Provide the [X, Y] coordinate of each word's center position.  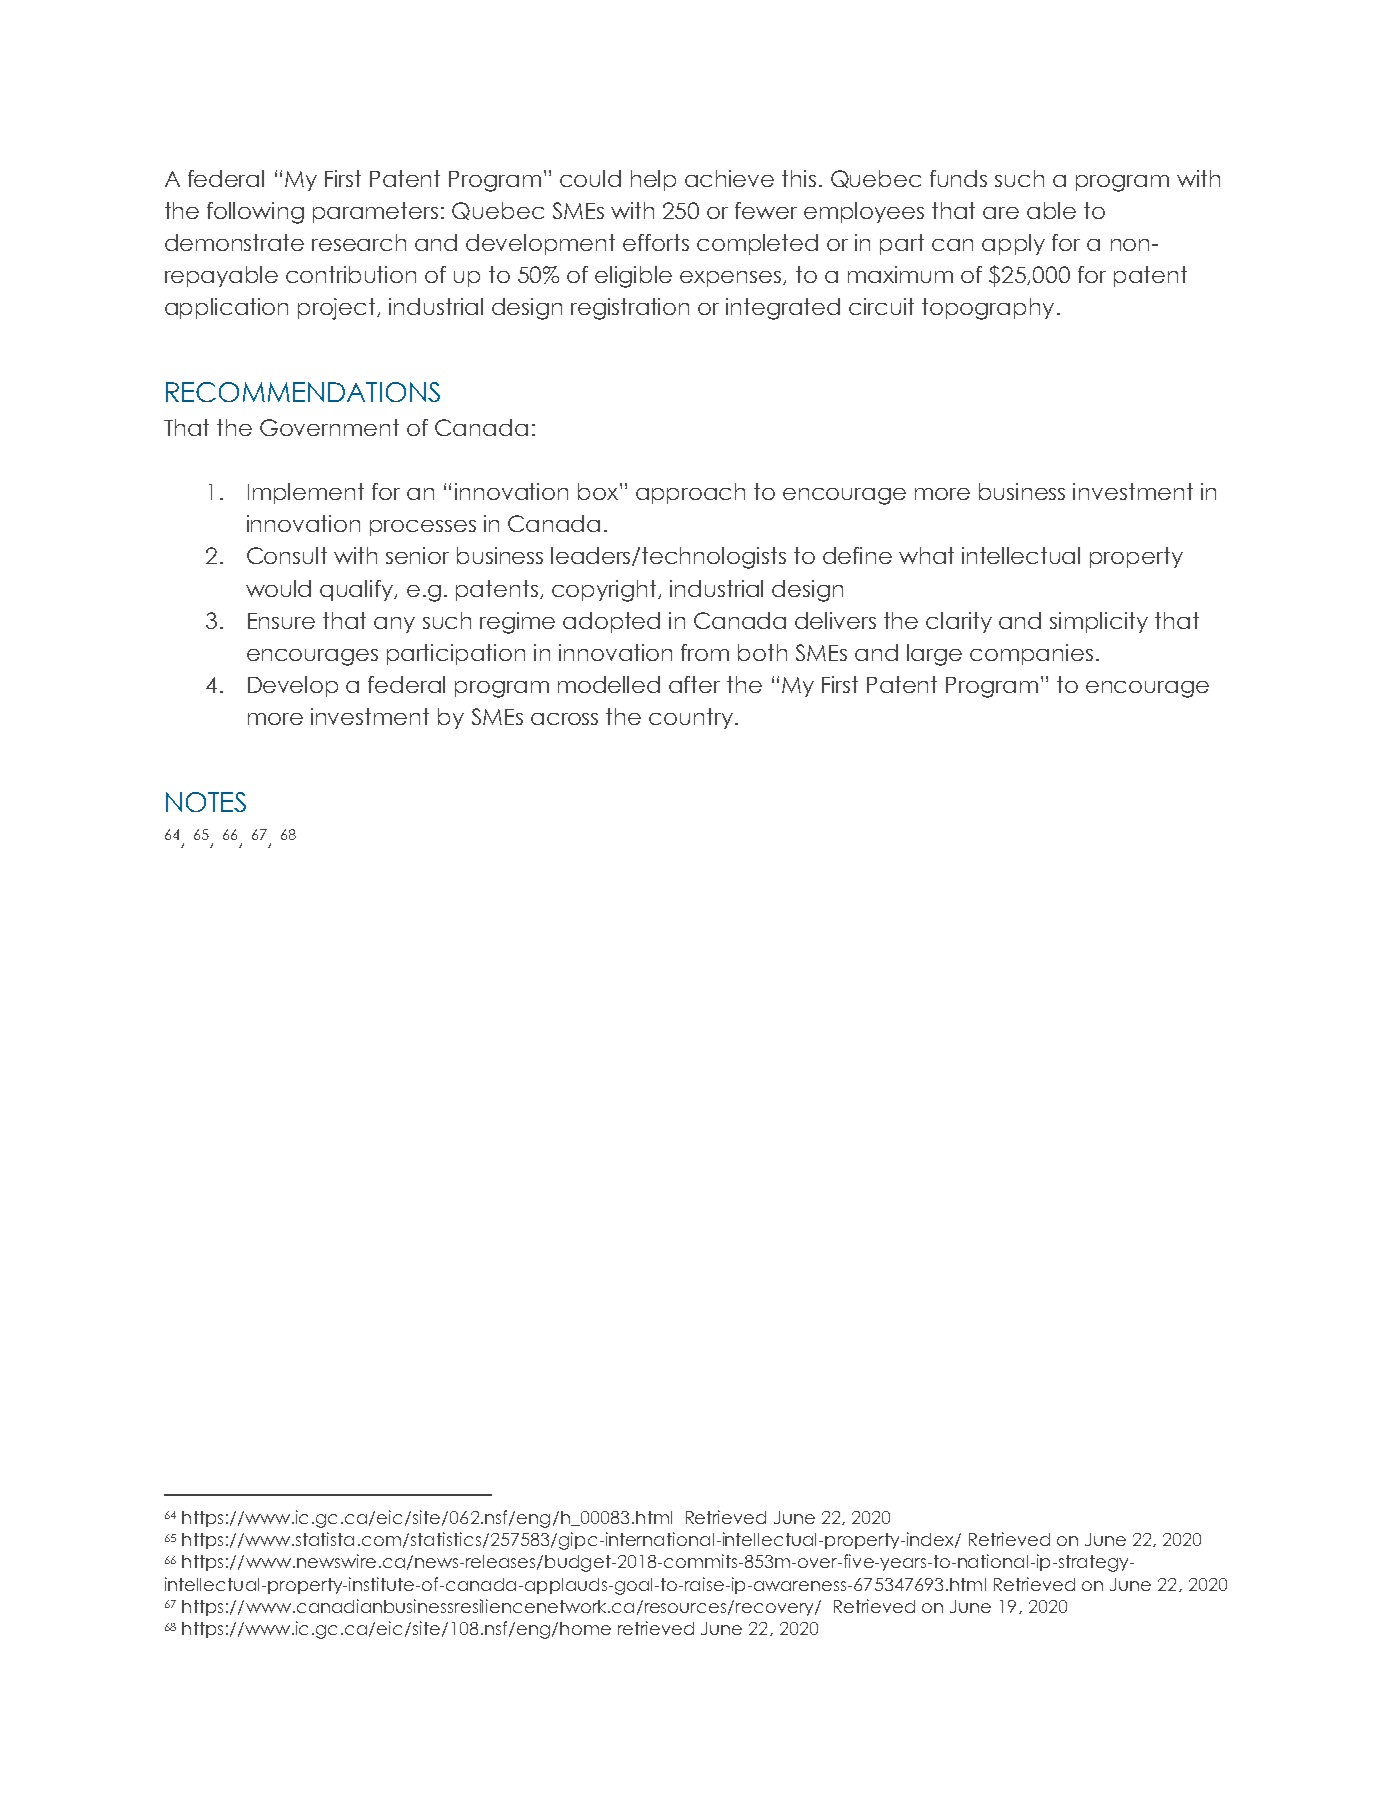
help [653, 180]
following [255, 213]
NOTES [206, 802]
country [691, 718]
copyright [605, 591]
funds [958, 178]
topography [988, 309]
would [278, 588]
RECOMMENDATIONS [303, 392]
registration [630, 309]
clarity [959, 622]
